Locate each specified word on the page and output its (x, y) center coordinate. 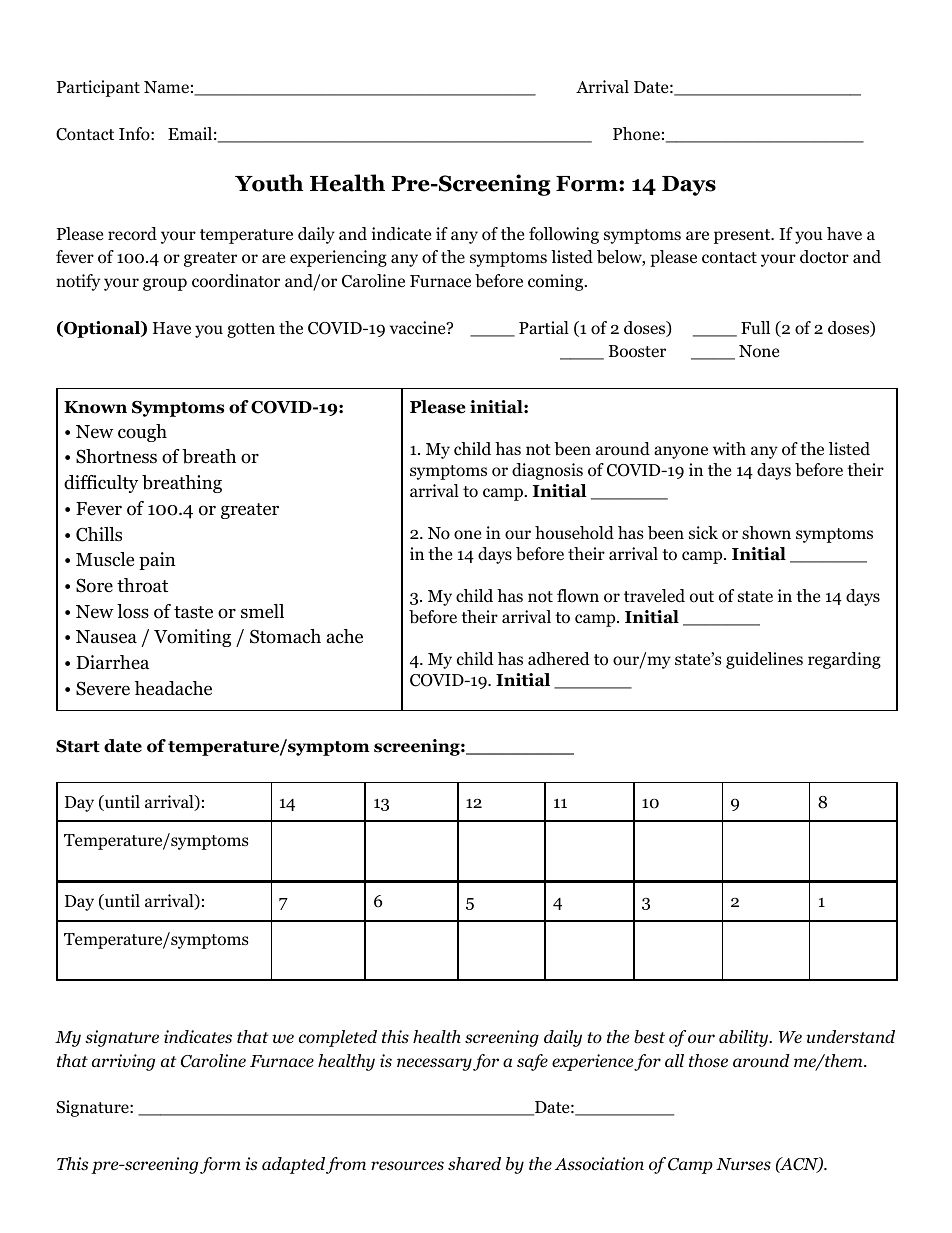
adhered (559, 659)
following (564, 235)
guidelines (764, 660)
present (743, 236)
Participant (98, 88)
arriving (123, 1062)
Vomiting (192, 638)
